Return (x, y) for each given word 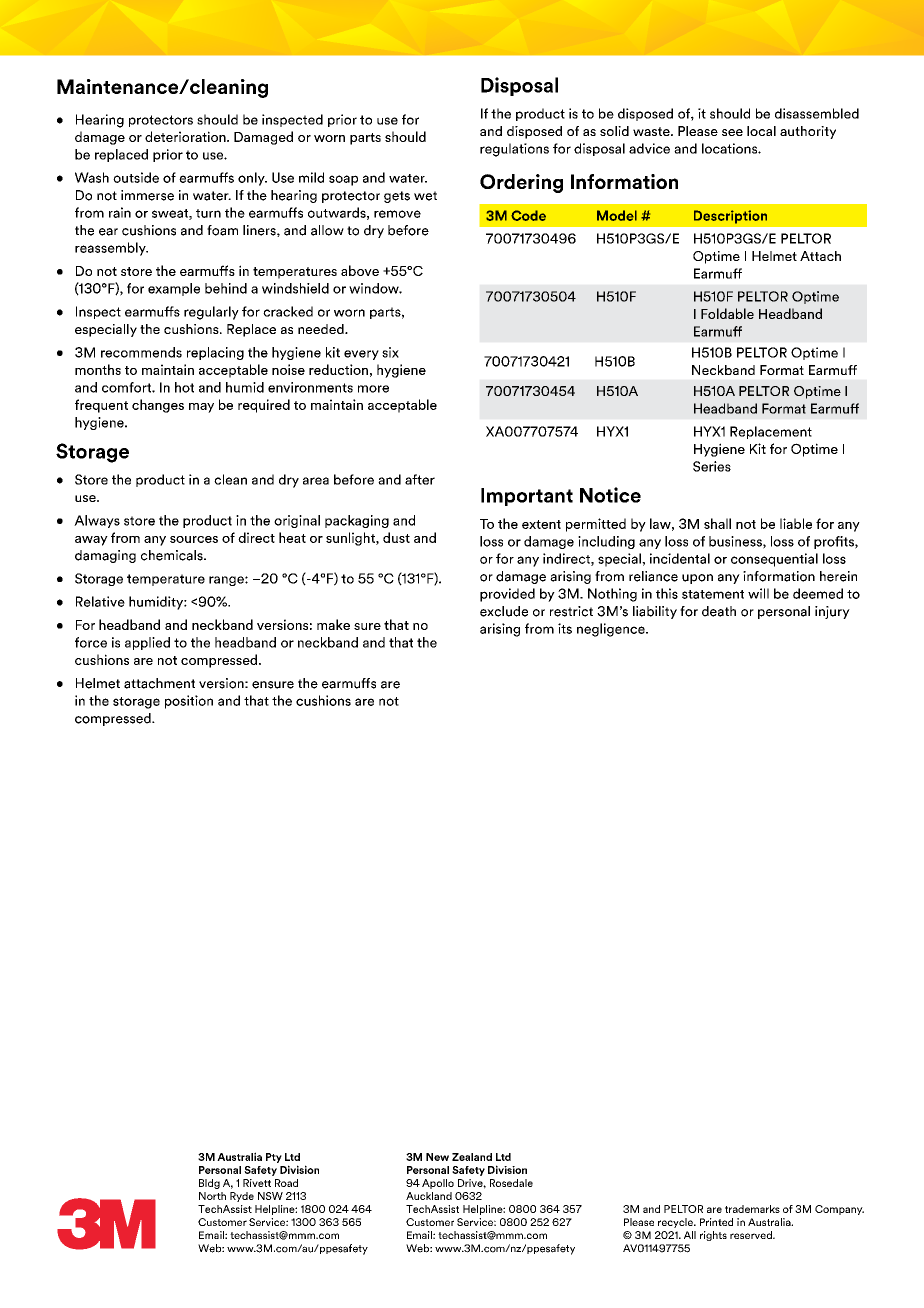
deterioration (186, 136)
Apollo (438, 1184)
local (761, 131)
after (420, 479)
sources (194, 539)
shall (717, 523)
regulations (514, 150)
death (719, 611)
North (212, 1196)
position (189, 702)
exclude (504, 611)
